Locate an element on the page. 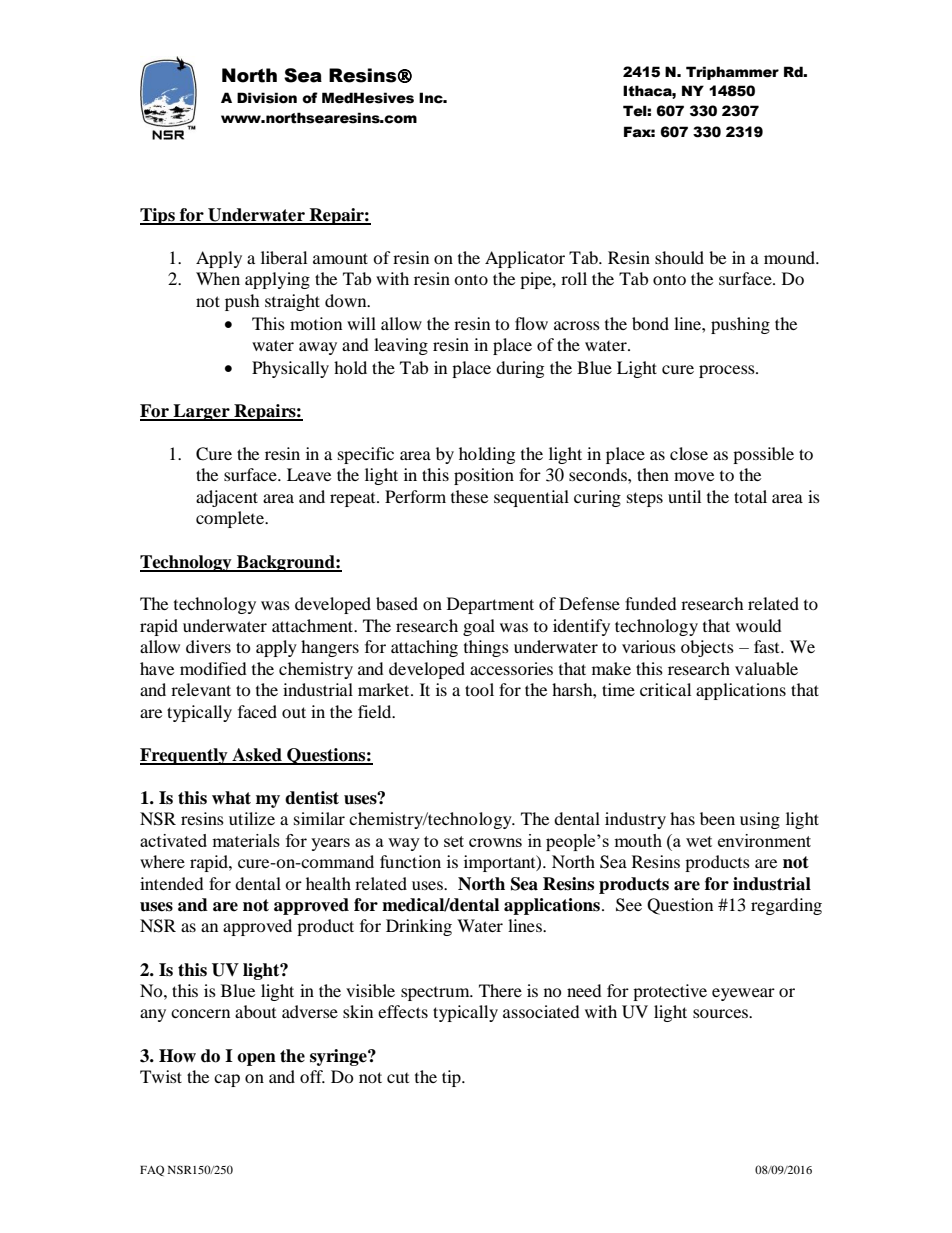 The width and height of the page is (952, 1233). intended is located at coordinates (172, 883).
